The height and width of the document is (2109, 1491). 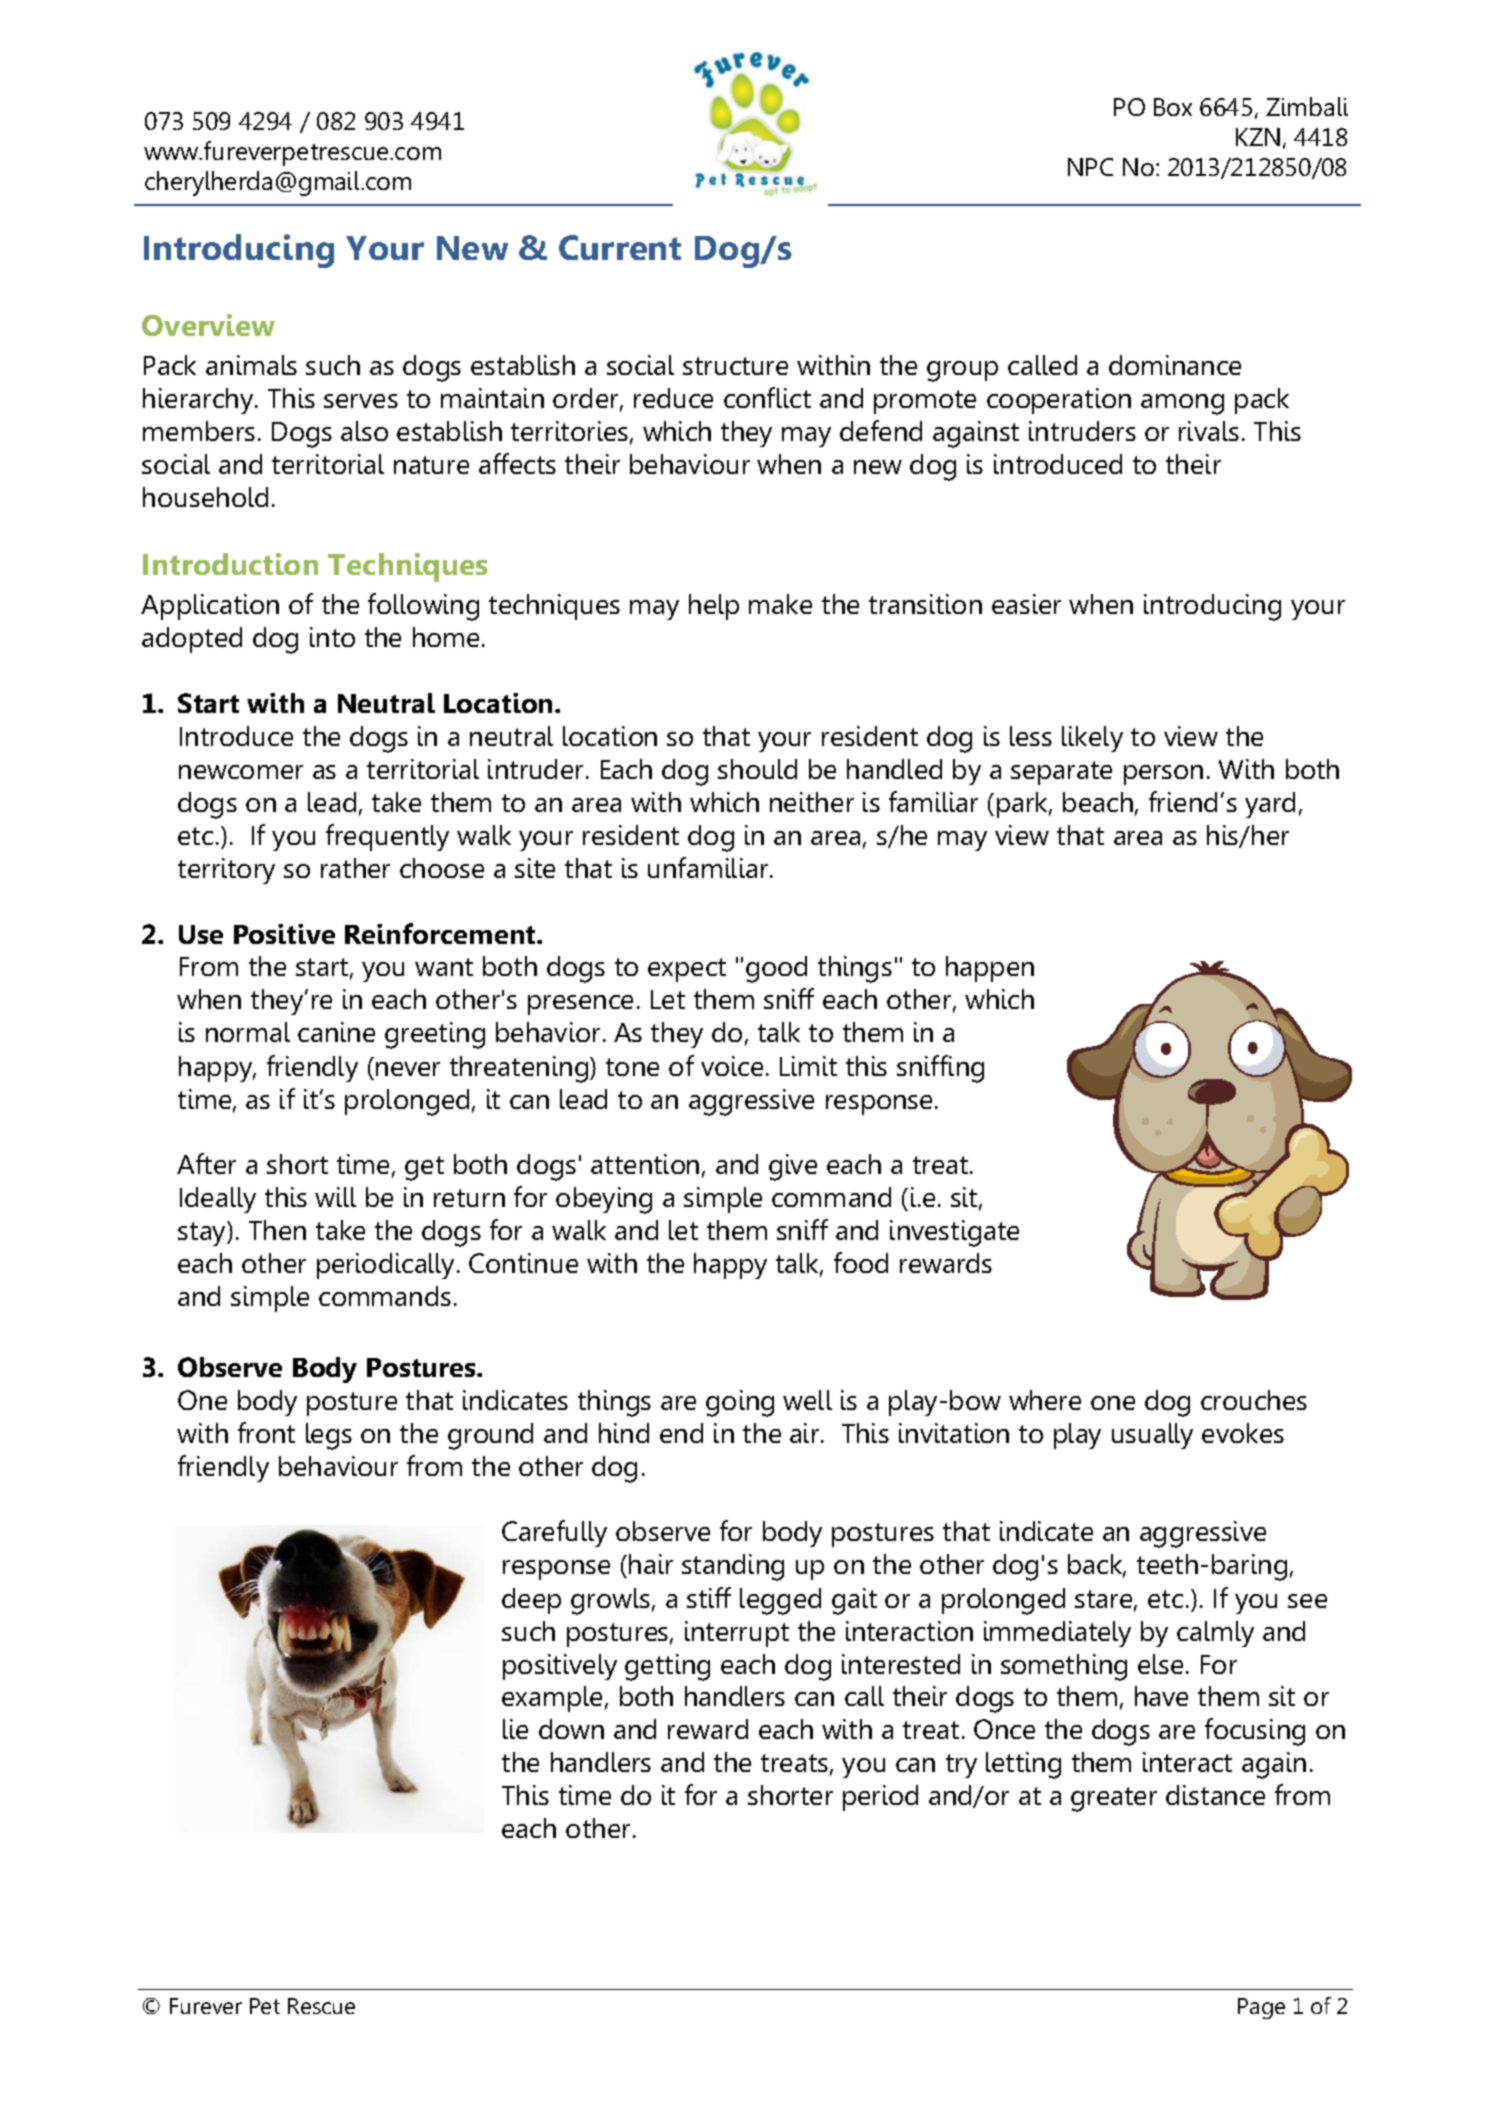 I want to click on make, so click(x=780, y=604).
